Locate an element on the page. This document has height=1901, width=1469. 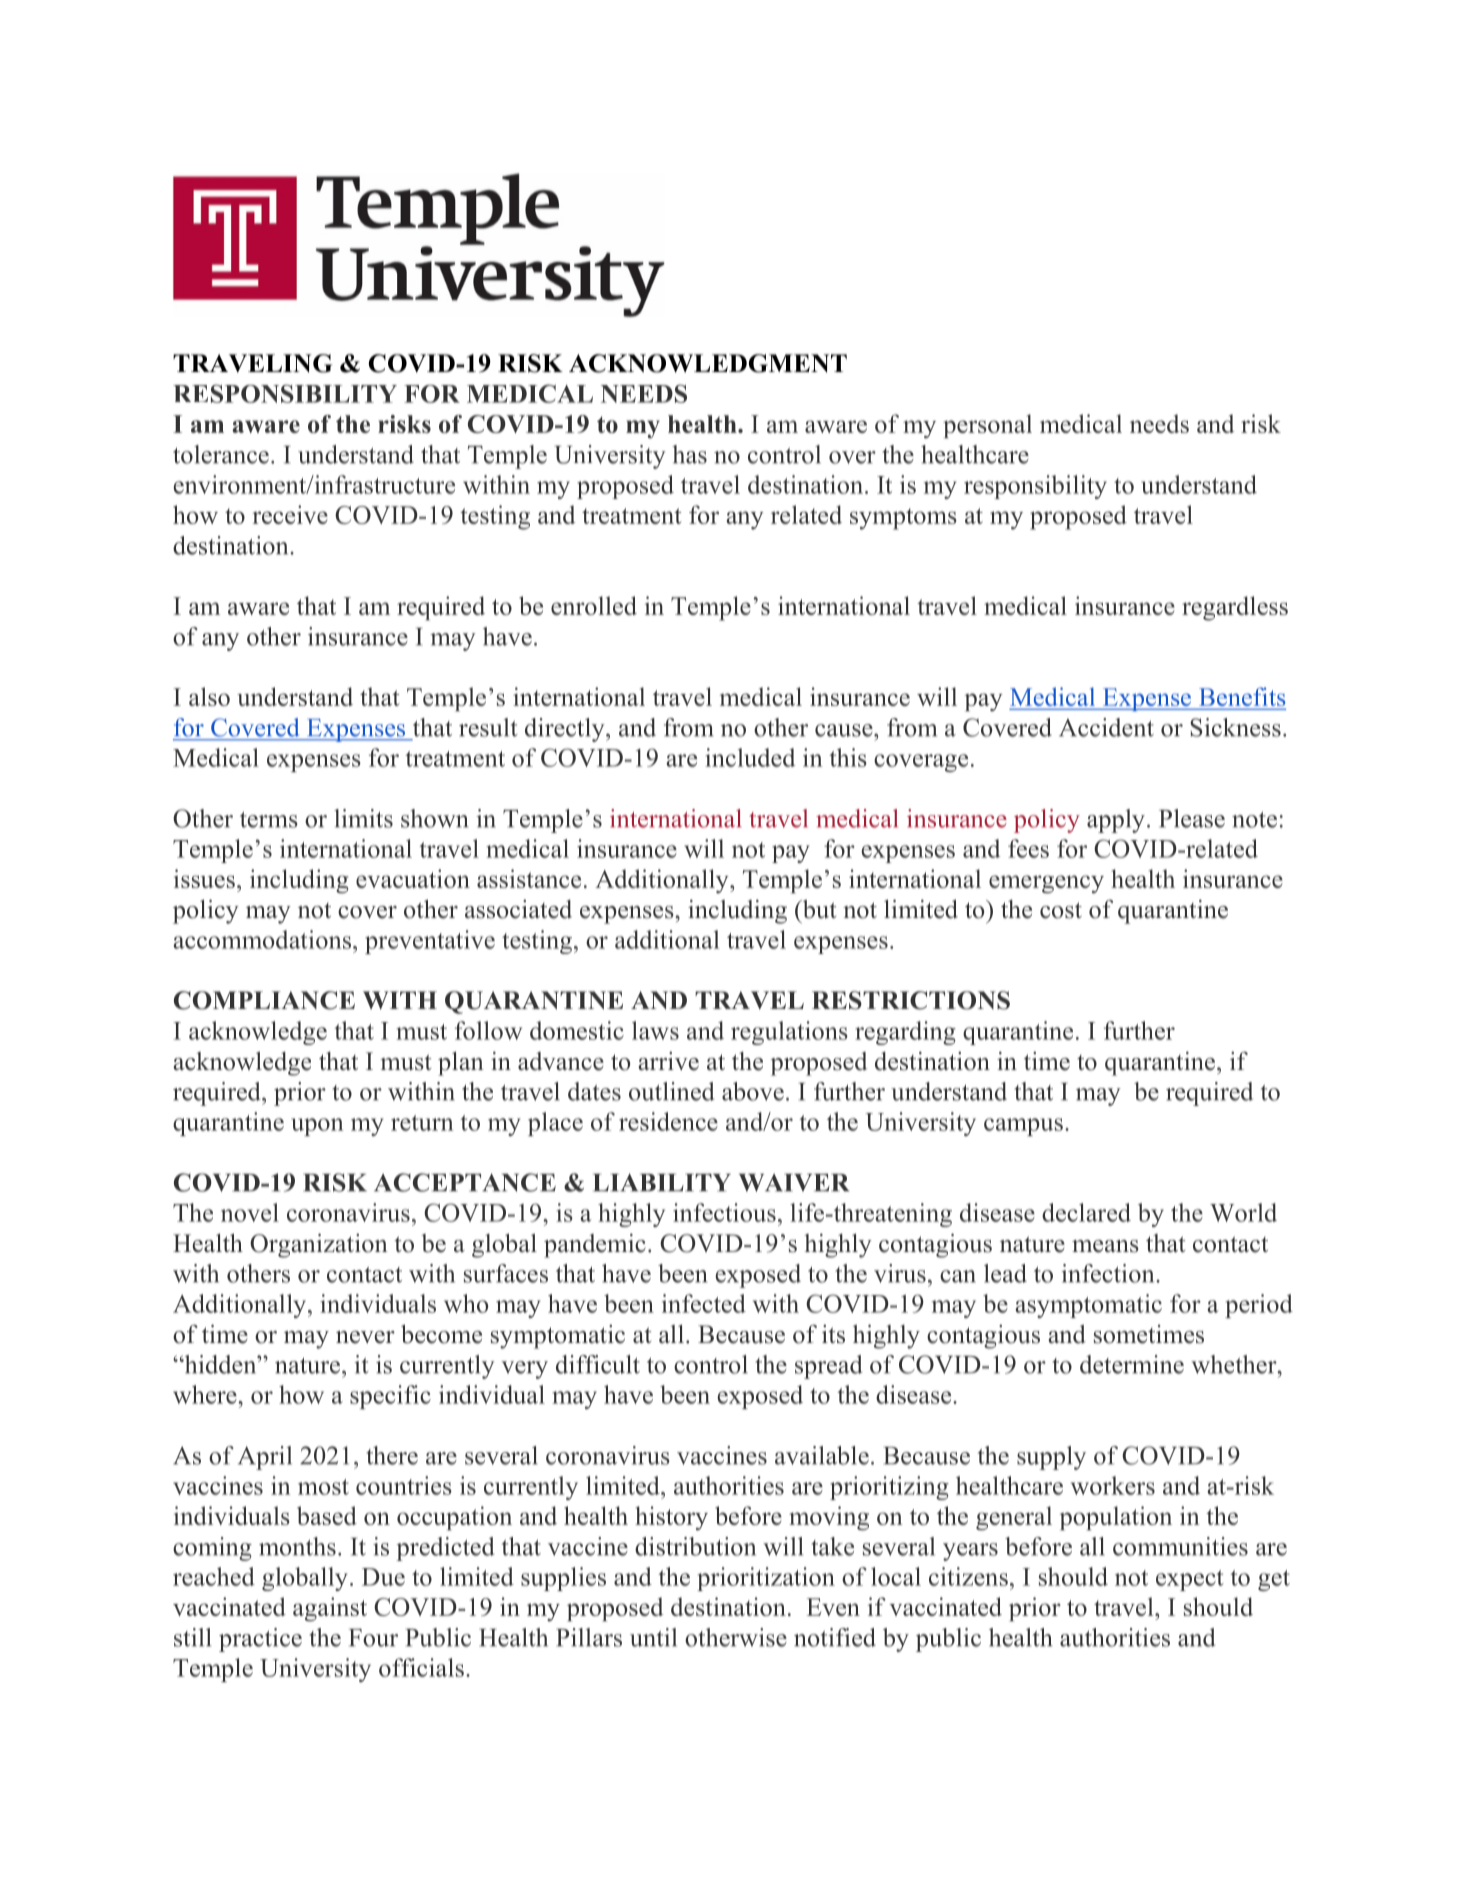
also is located at coordinates (209, 696).
